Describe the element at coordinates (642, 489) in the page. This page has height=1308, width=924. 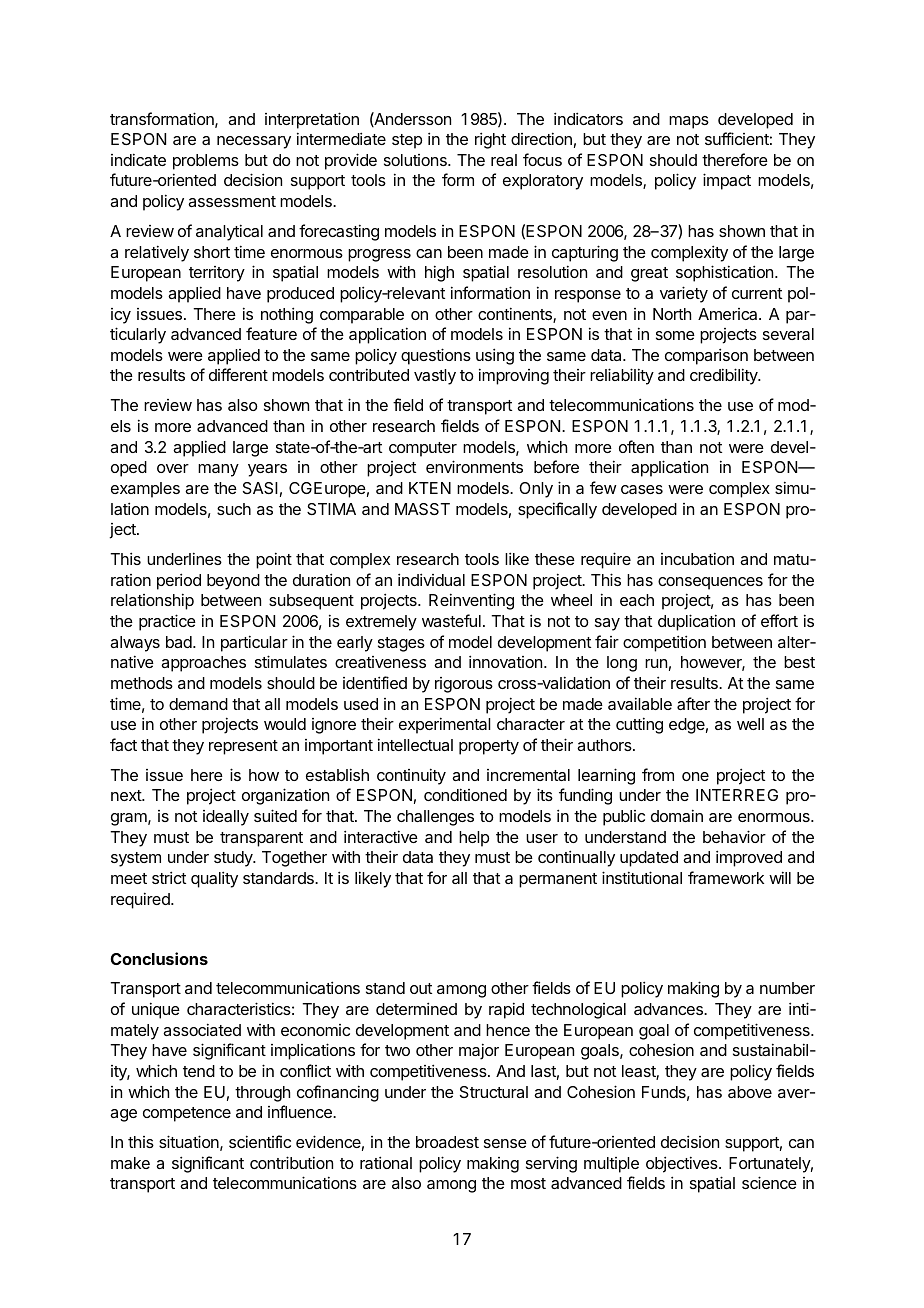
I see `cases` at that location.
